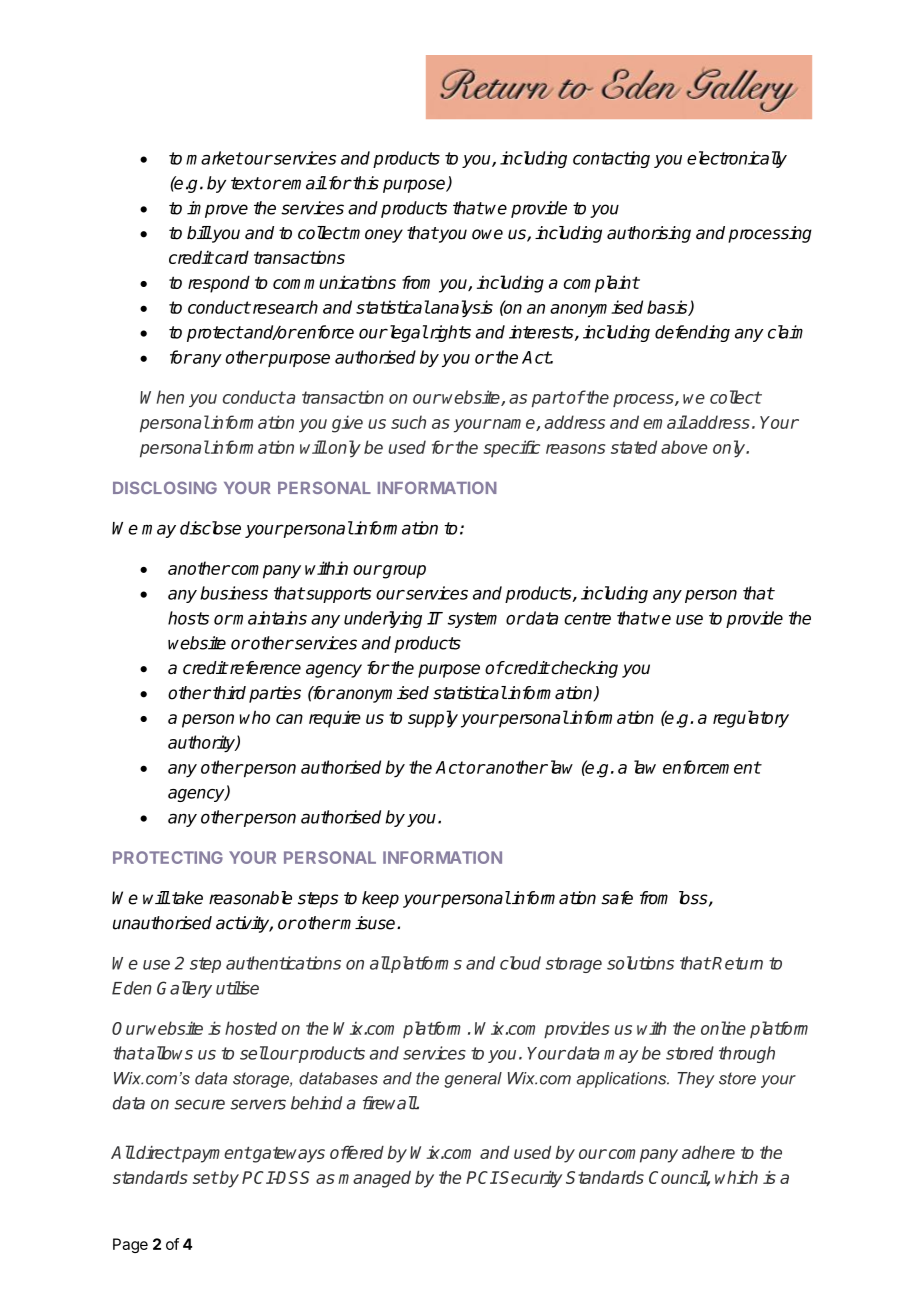 The width and height of the screenshot is (924, 1308). Describe the element at coordinates (487, 234) in the screenshot. I see `owe` at that location.
